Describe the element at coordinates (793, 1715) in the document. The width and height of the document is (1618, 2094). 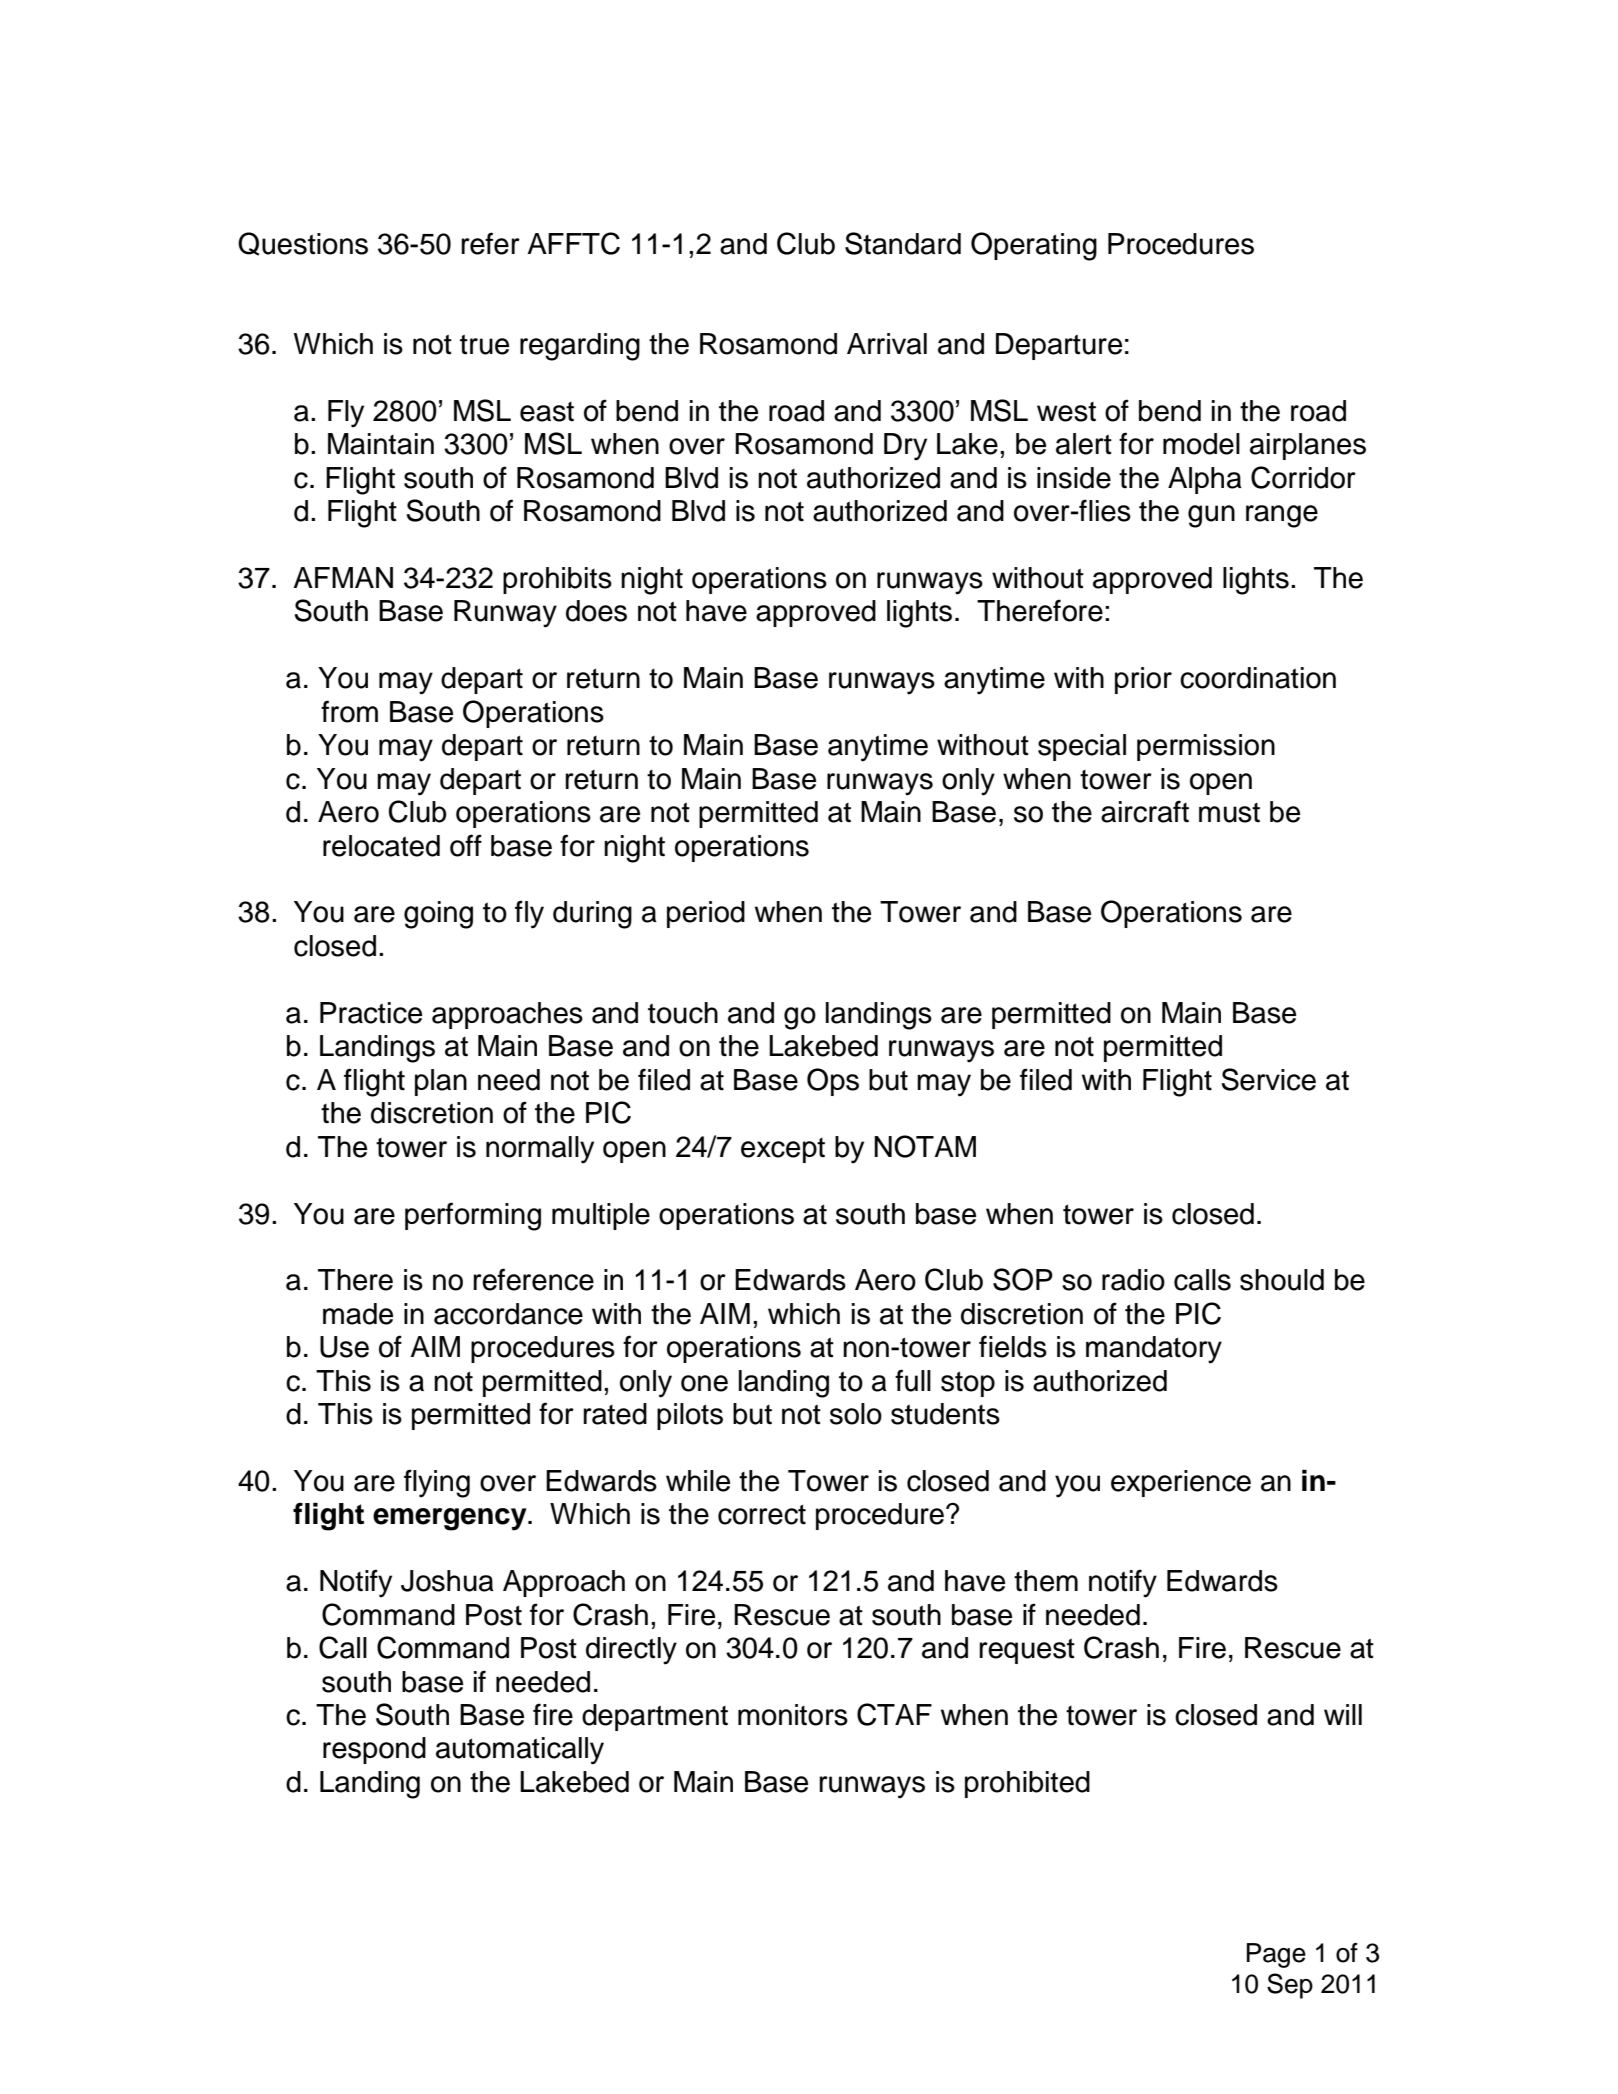
I see `monitors` at that location.
